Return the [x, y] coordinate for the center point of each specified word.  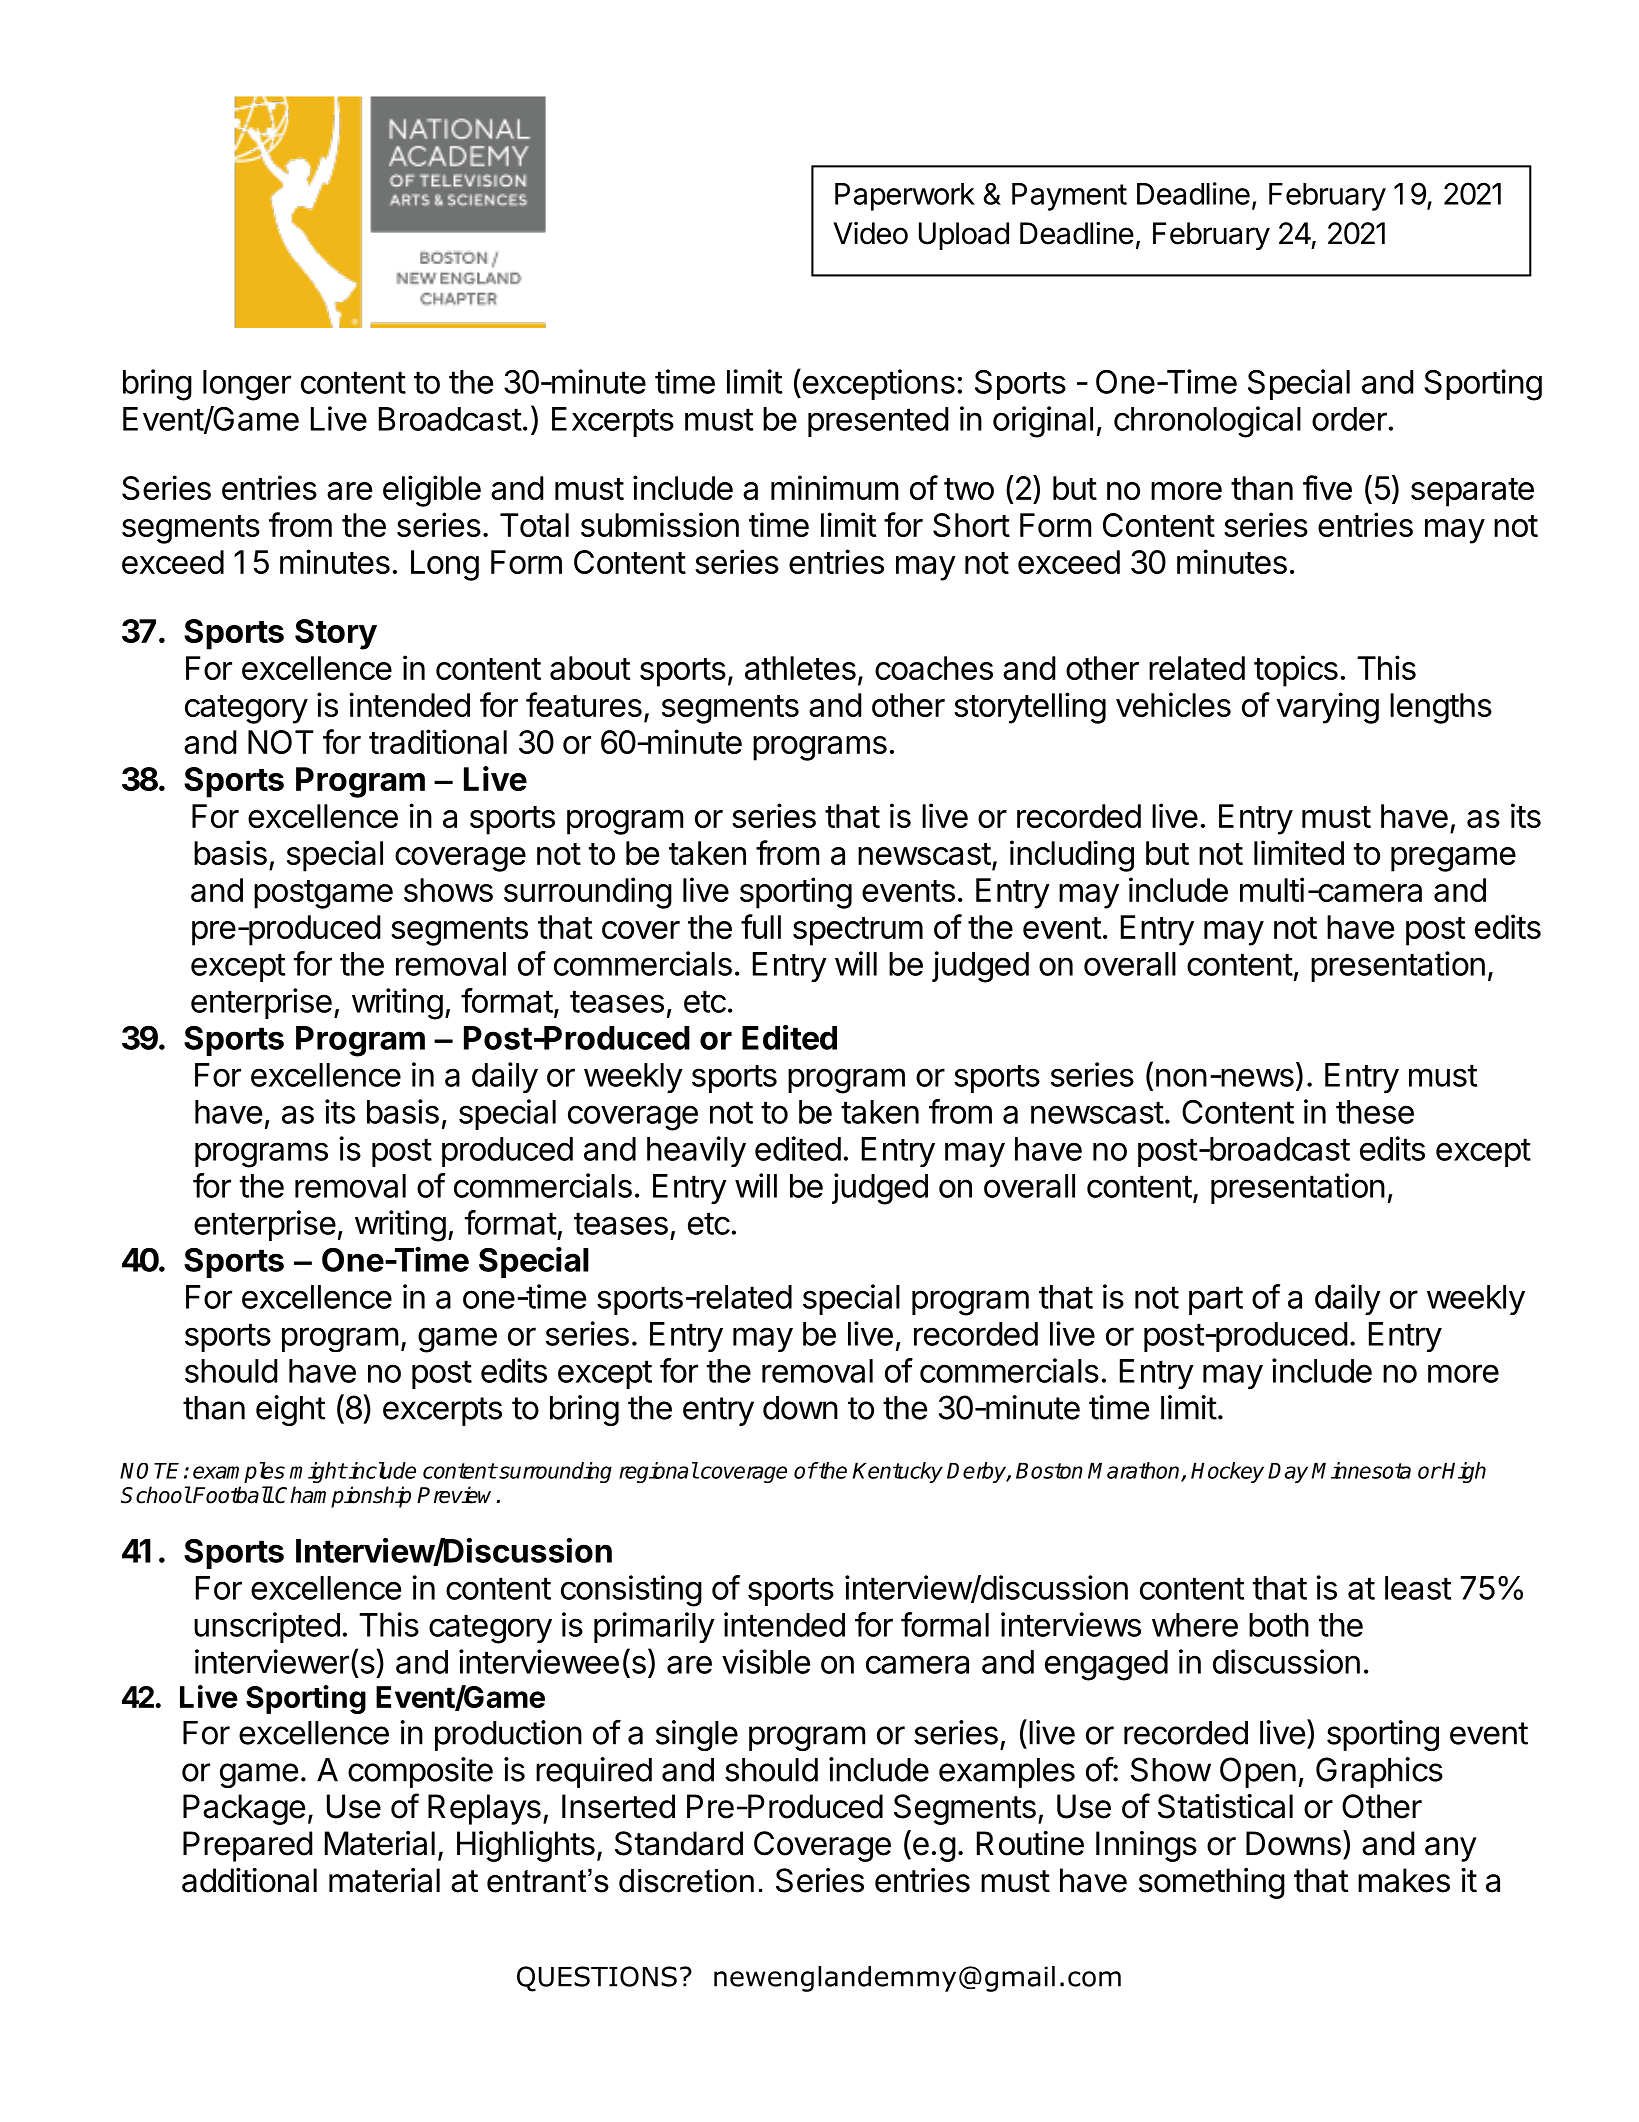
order [1349, 419]
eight [291, 1410]
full [761, 926]
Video [870, 233]
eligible [432, 491]
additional [249, 1880]
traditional [438, 741]
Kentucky [898, 1472]
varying [1327, 708]
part [1216, 1300]
